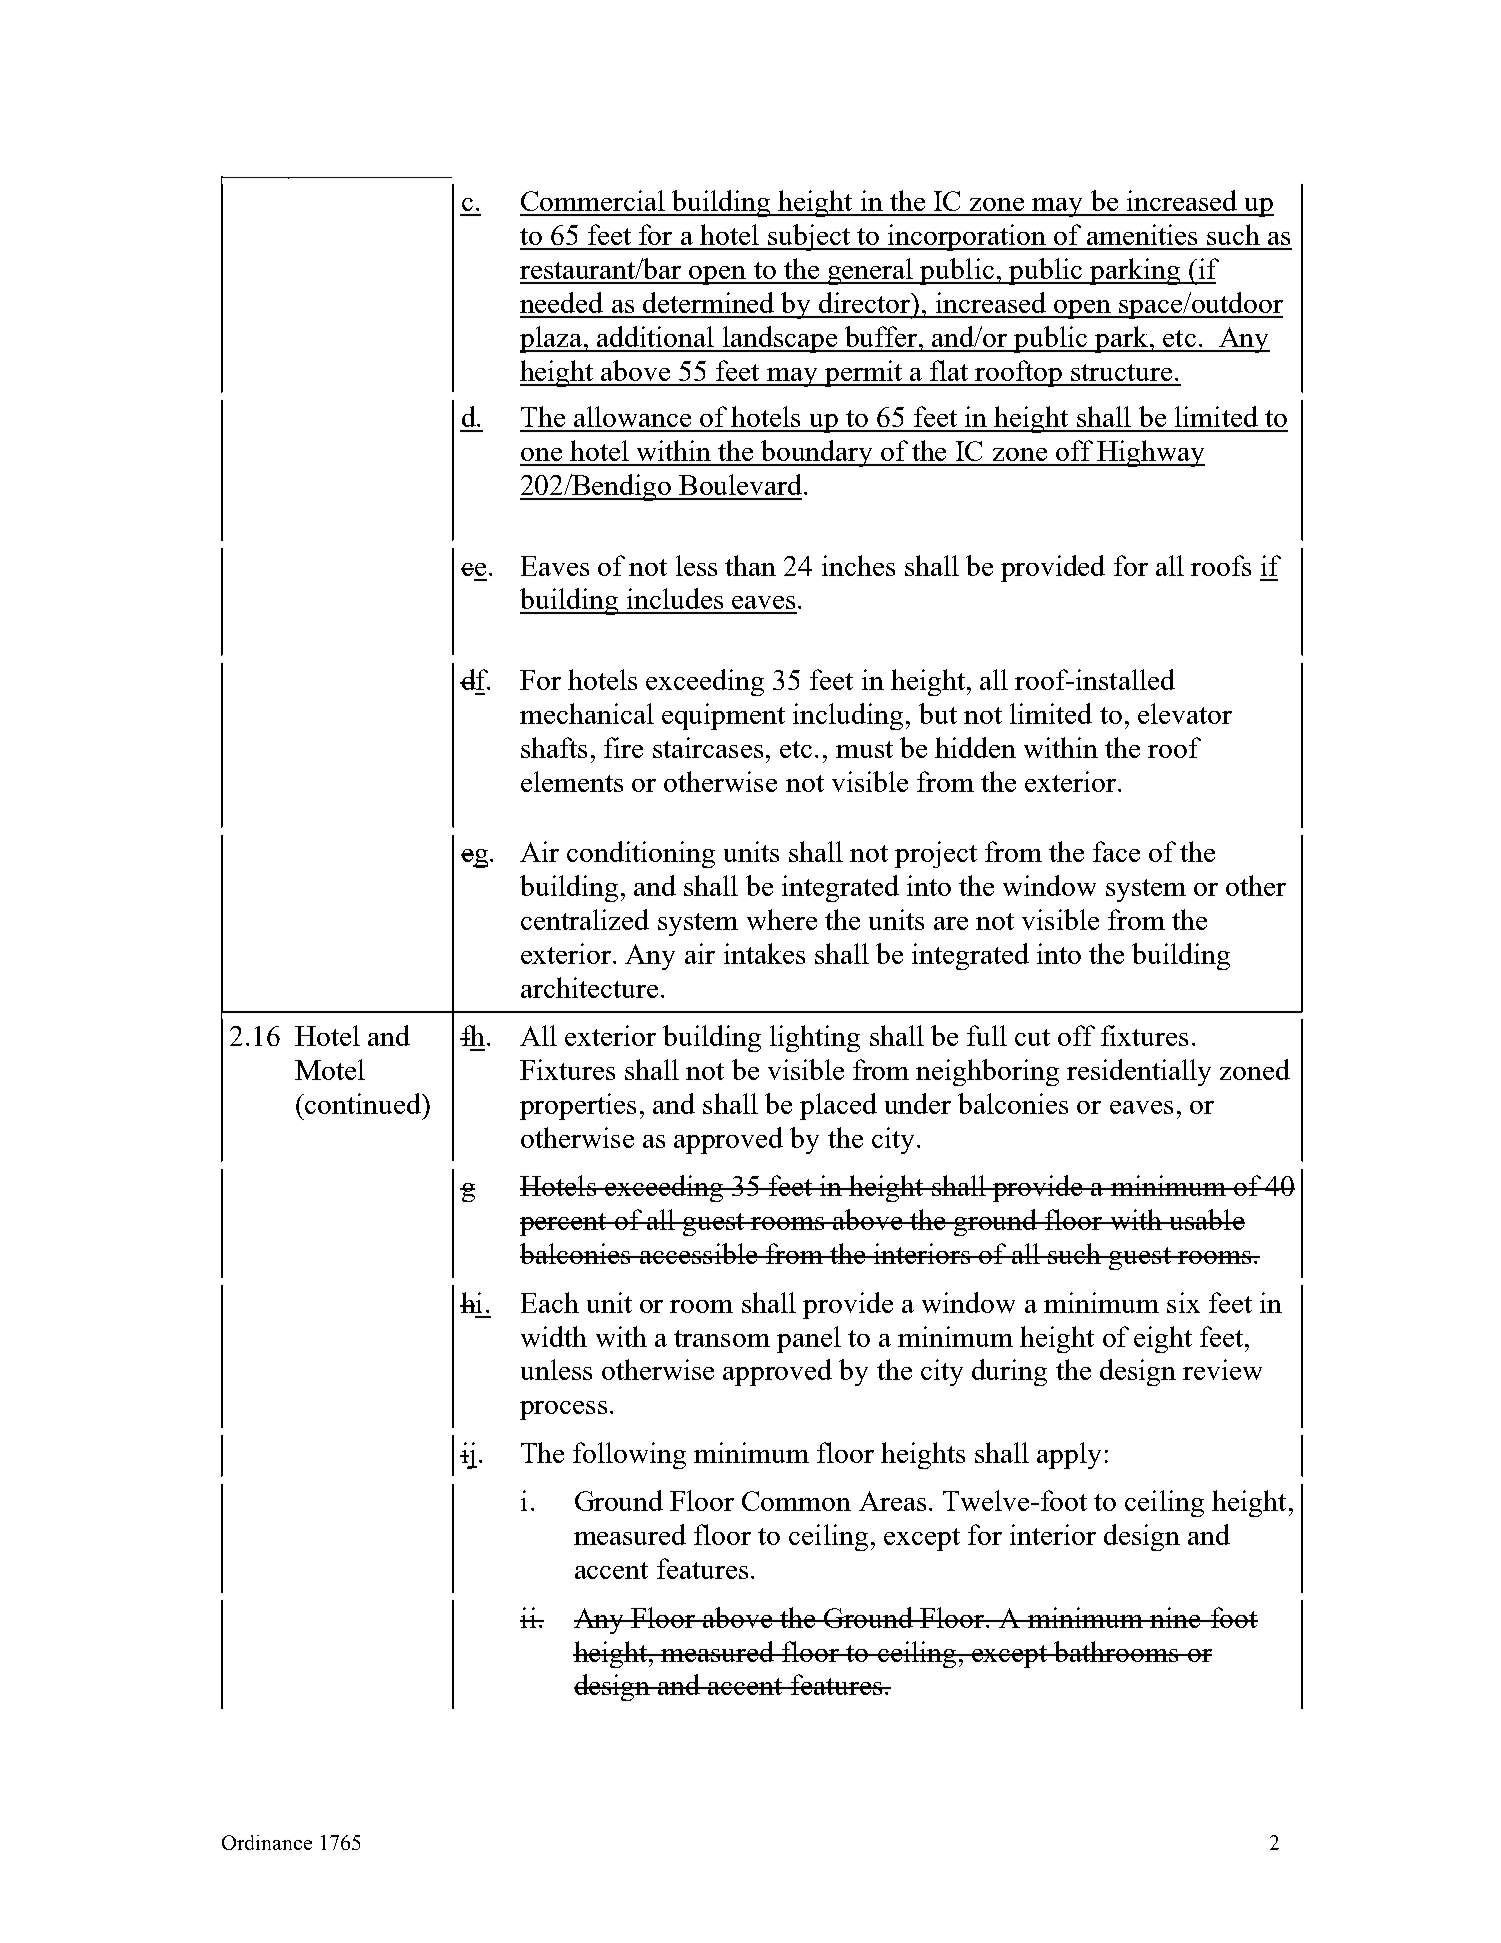 The image size is (1501, 1943). Describe the element at coordinates (780, 339) in the page. I see `landscape` at that location.
